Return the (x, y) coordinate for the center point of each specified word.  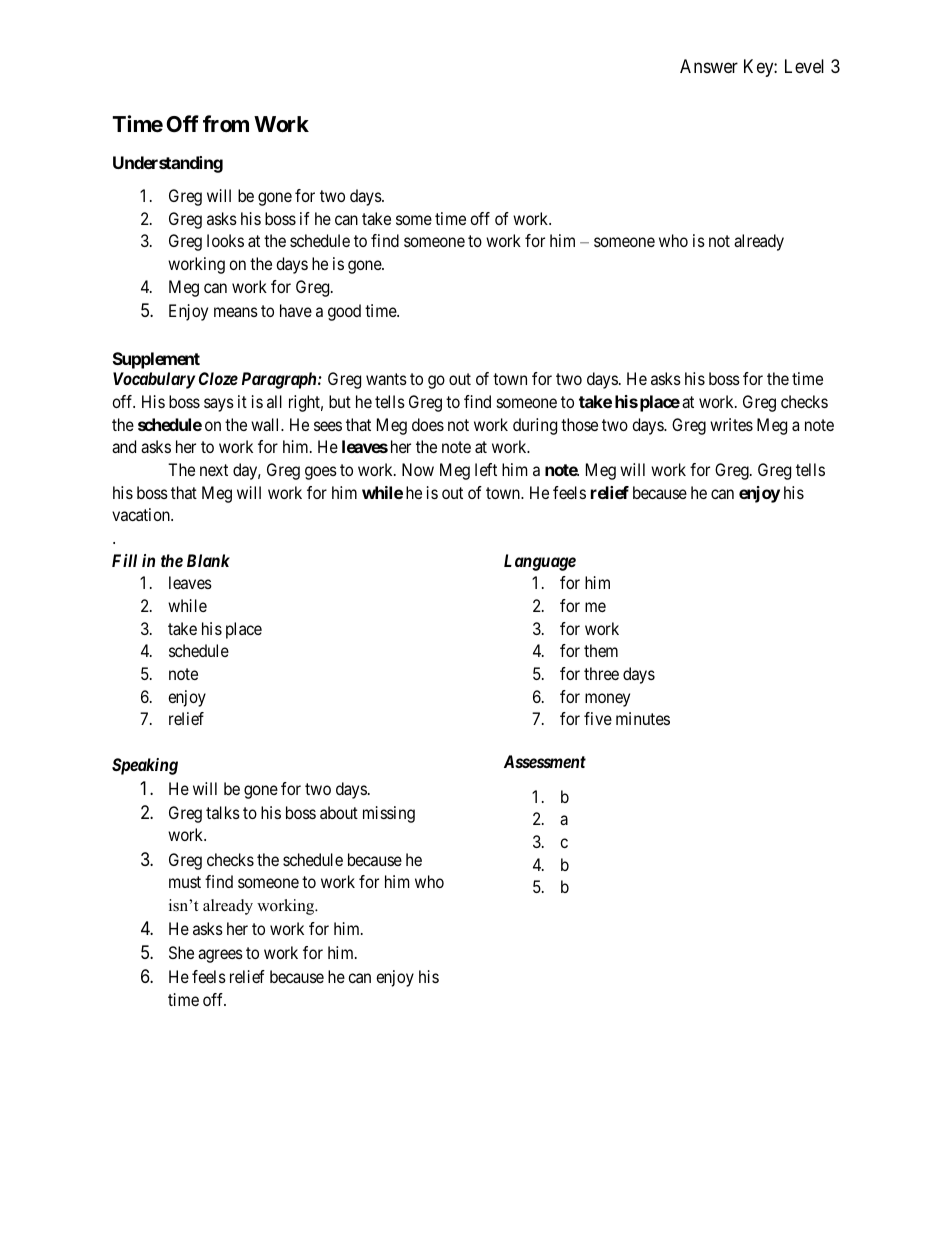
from (226, 123)
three (601, 673)
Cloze (218, 378)
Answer (709, 66)
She (181, 952)
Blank (208, 560)
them (601, 650)
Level (804, 66)
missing (389, 814)
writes (731, 424)
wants (386, 379)
